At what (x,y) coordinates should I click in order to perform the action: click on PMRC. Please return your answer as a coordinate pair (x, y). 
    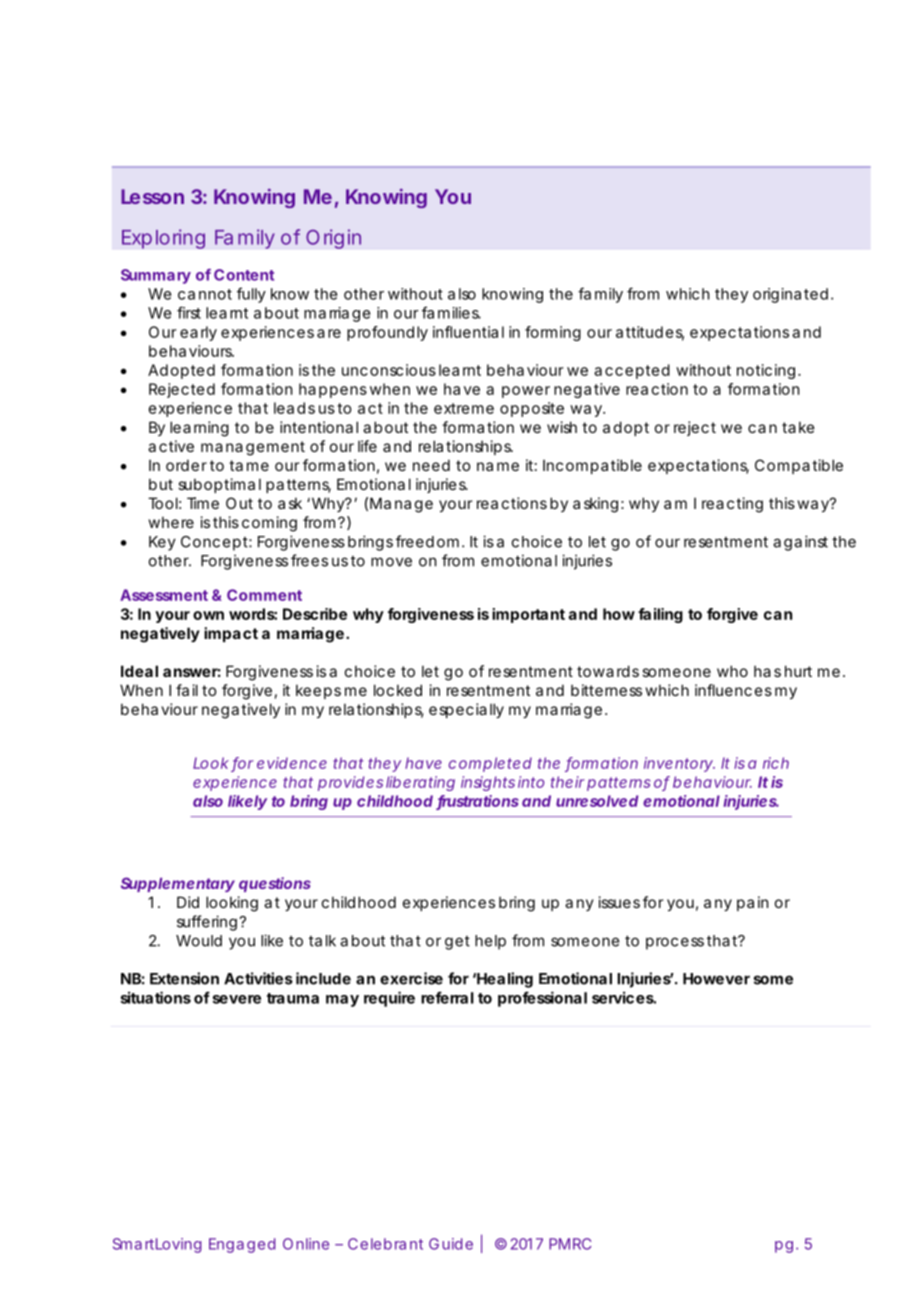
    Looking at the image, I should click on (570, 1244).
